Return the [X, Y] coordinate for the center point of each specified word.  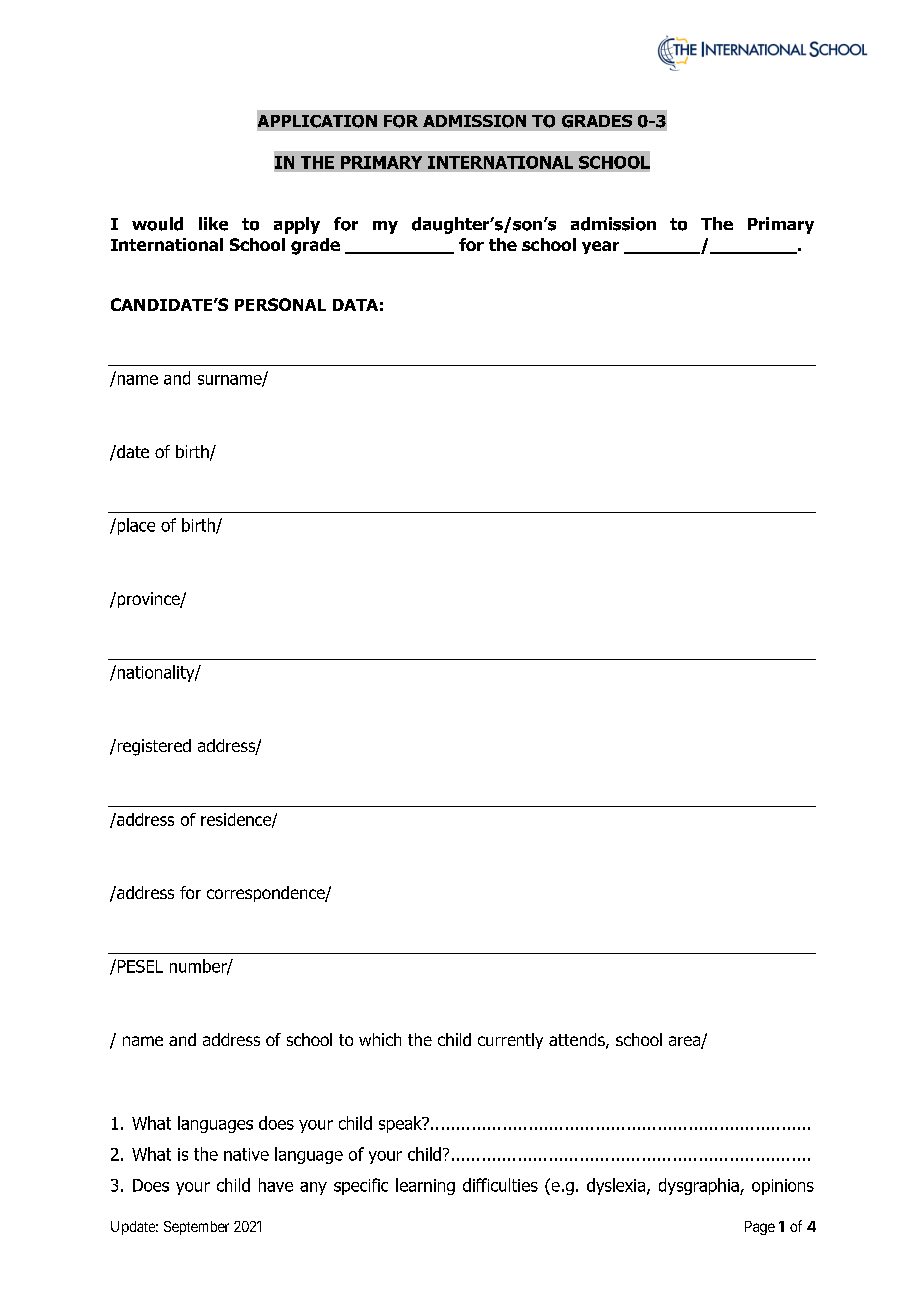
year [600, 247]
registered [153, 747]
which [380, 1039]
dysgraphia [700, 1186]
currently [510, 1041]
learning [425, 1186]
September [196, 1228]
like [213, 224]
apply [297, 225]
